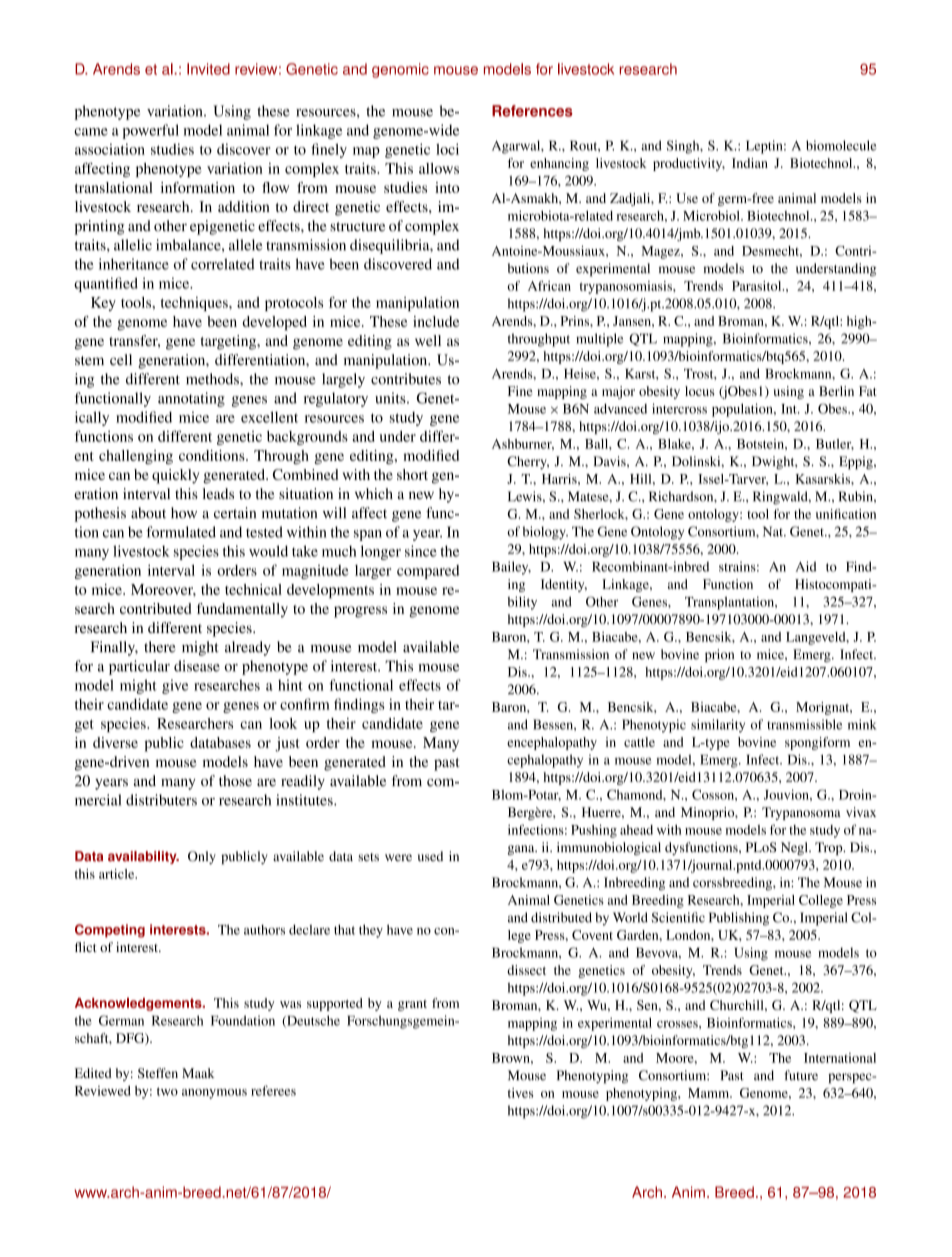  Describe the element at coordinates (639, 742) in the page. I see `cattle` at that location.
